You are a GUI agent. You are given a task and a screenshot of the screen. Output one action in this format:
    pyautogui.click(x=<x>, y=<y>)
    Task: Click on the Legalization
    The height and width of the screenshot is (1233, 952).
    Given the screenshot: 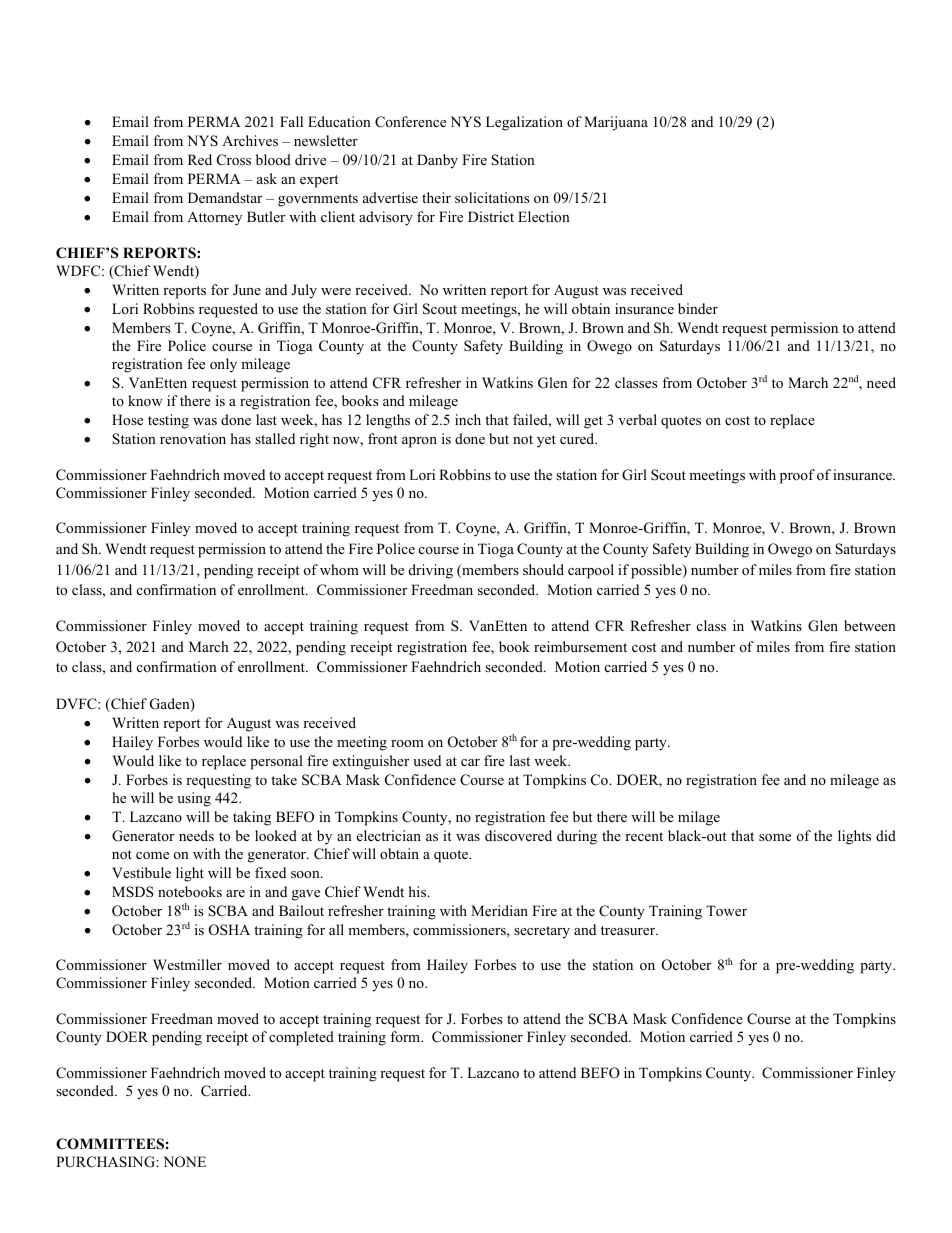 What is the action you would take?
    pyautogui.click(x=524, y=123)
